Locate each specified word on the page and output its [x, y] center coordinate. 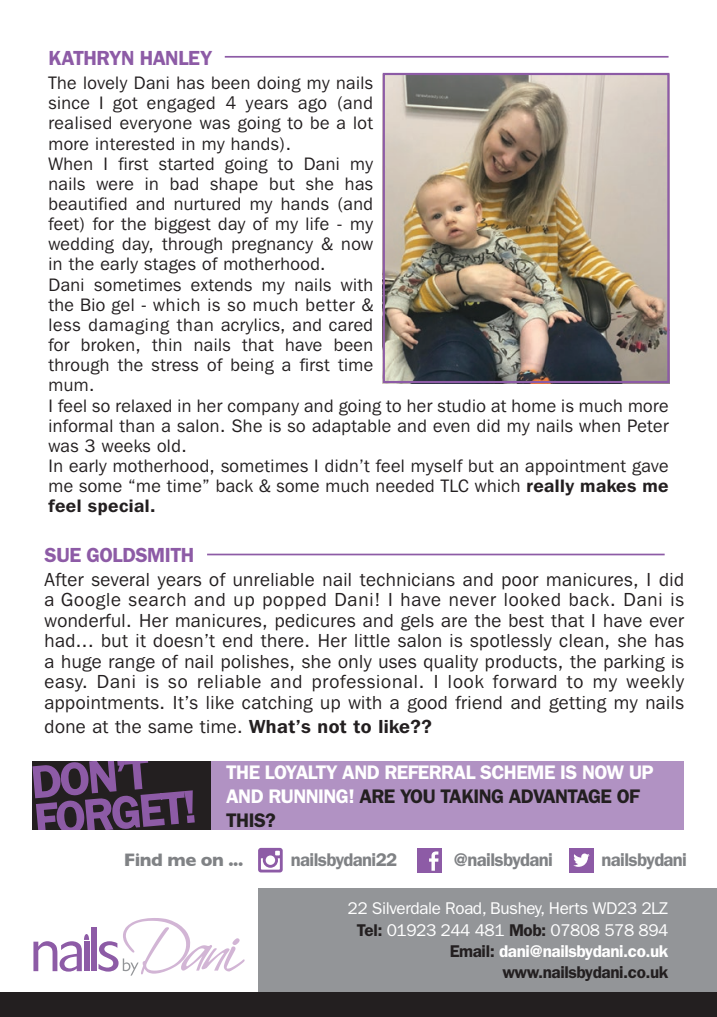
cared [350, 325]
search [157, 600]
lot [363, 123]
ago [312, 105]
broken [107, 345]
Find [143, 859]
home [534, 406]
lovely [106, 84]
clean [581, 641]
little [372, 641]
